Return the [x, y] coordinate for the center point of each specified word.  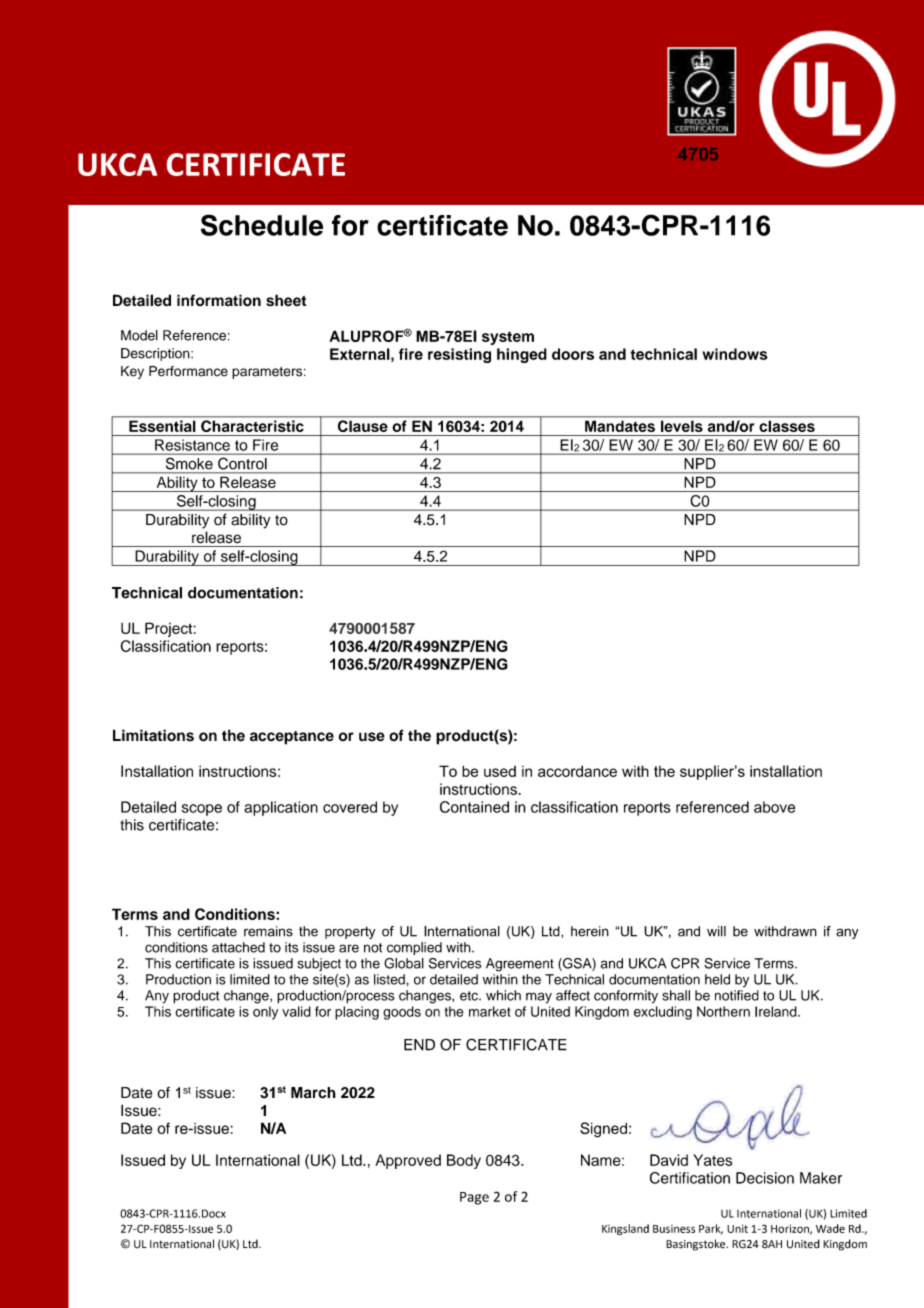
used [500, 771]
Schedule [262, 225]
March [313, 1093]
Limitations [153, 735]
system [508, 338]
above [774, 807]
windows [735, 354]
